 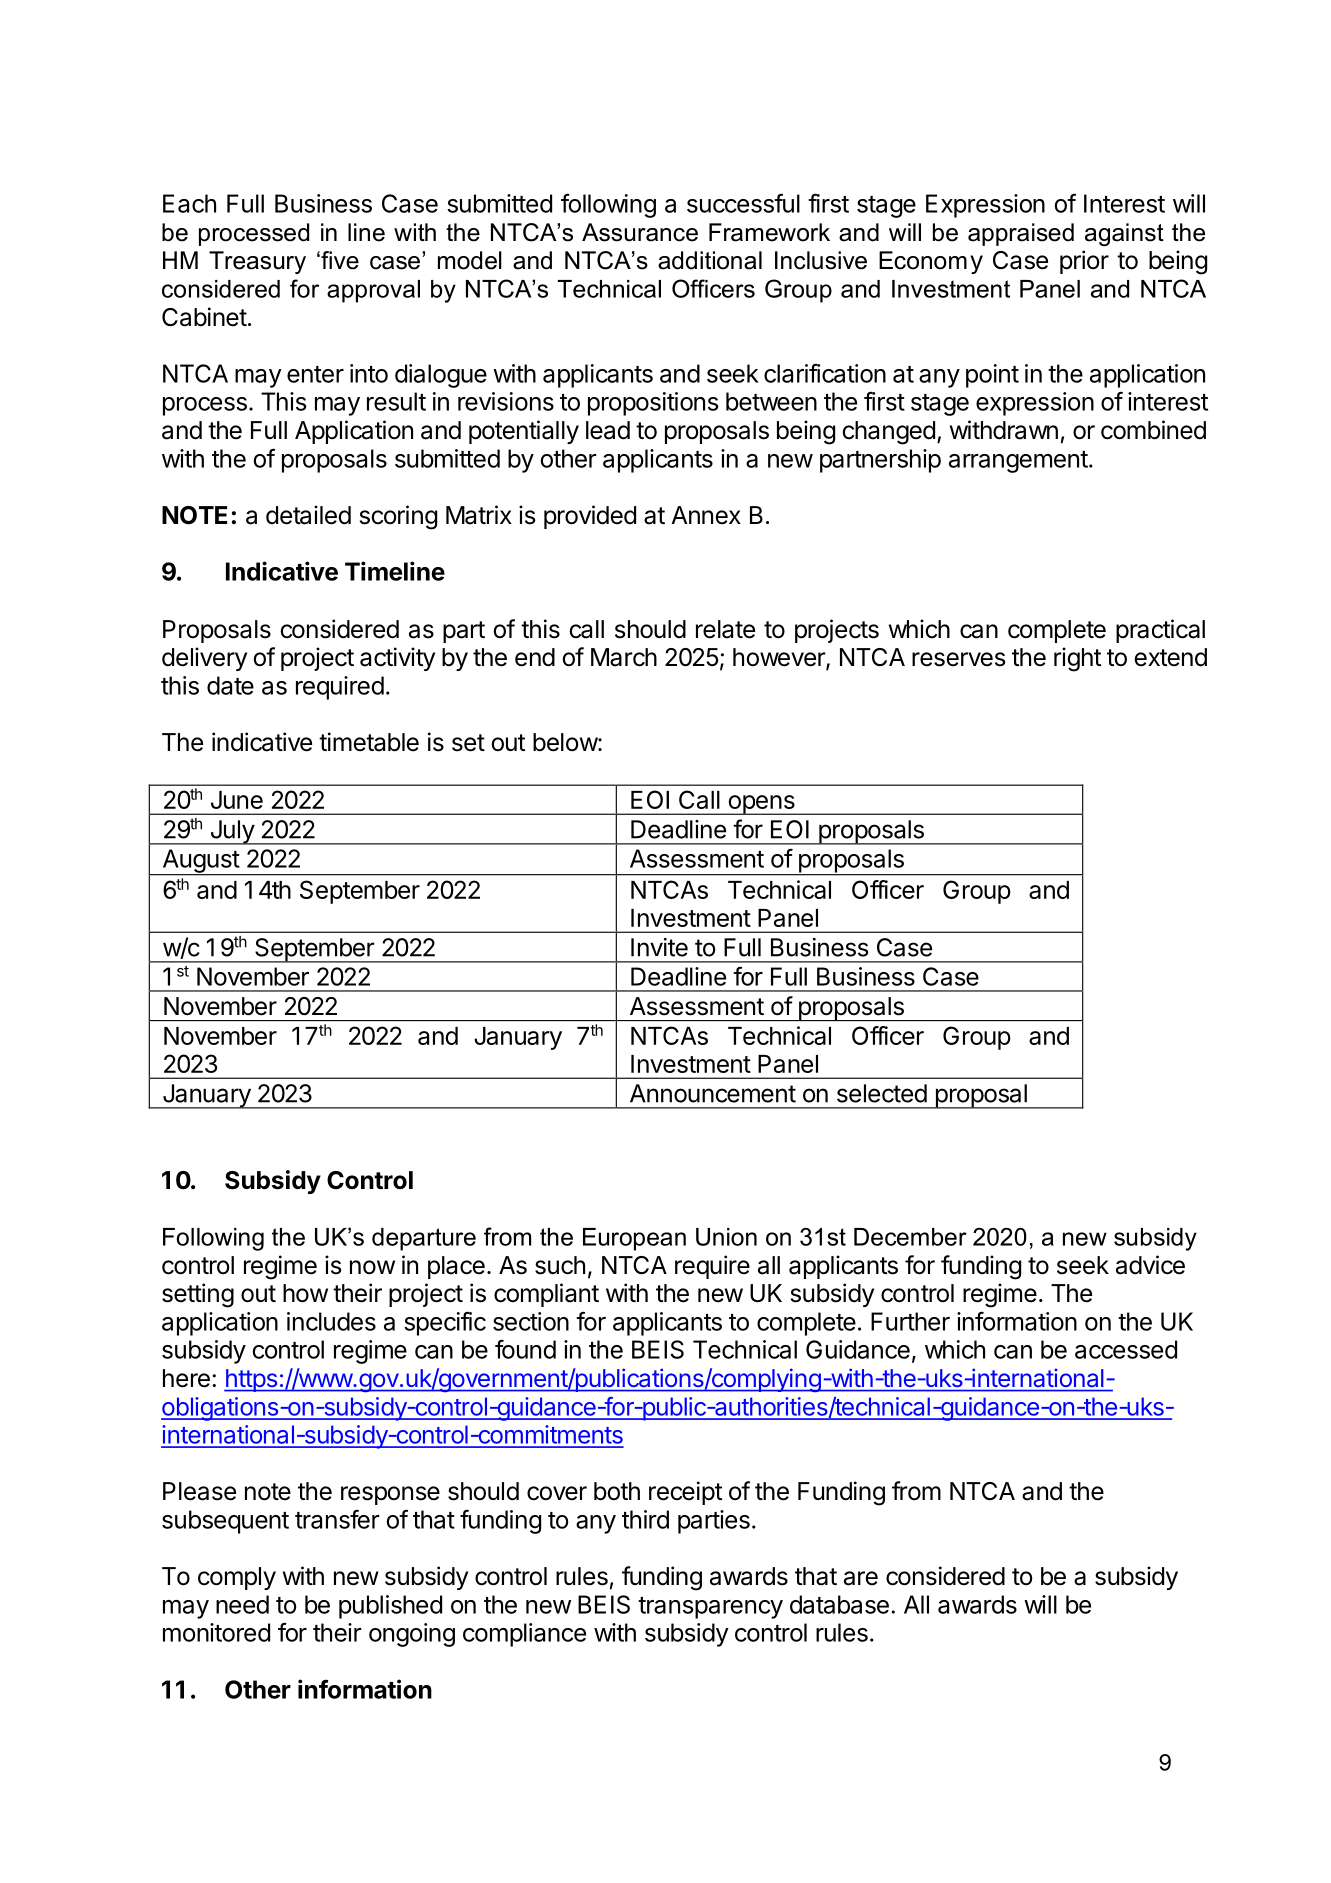 What do you see at coordinates (710, 260) in the screenshot?
I see `additional` at bounding box center [710, 260].
